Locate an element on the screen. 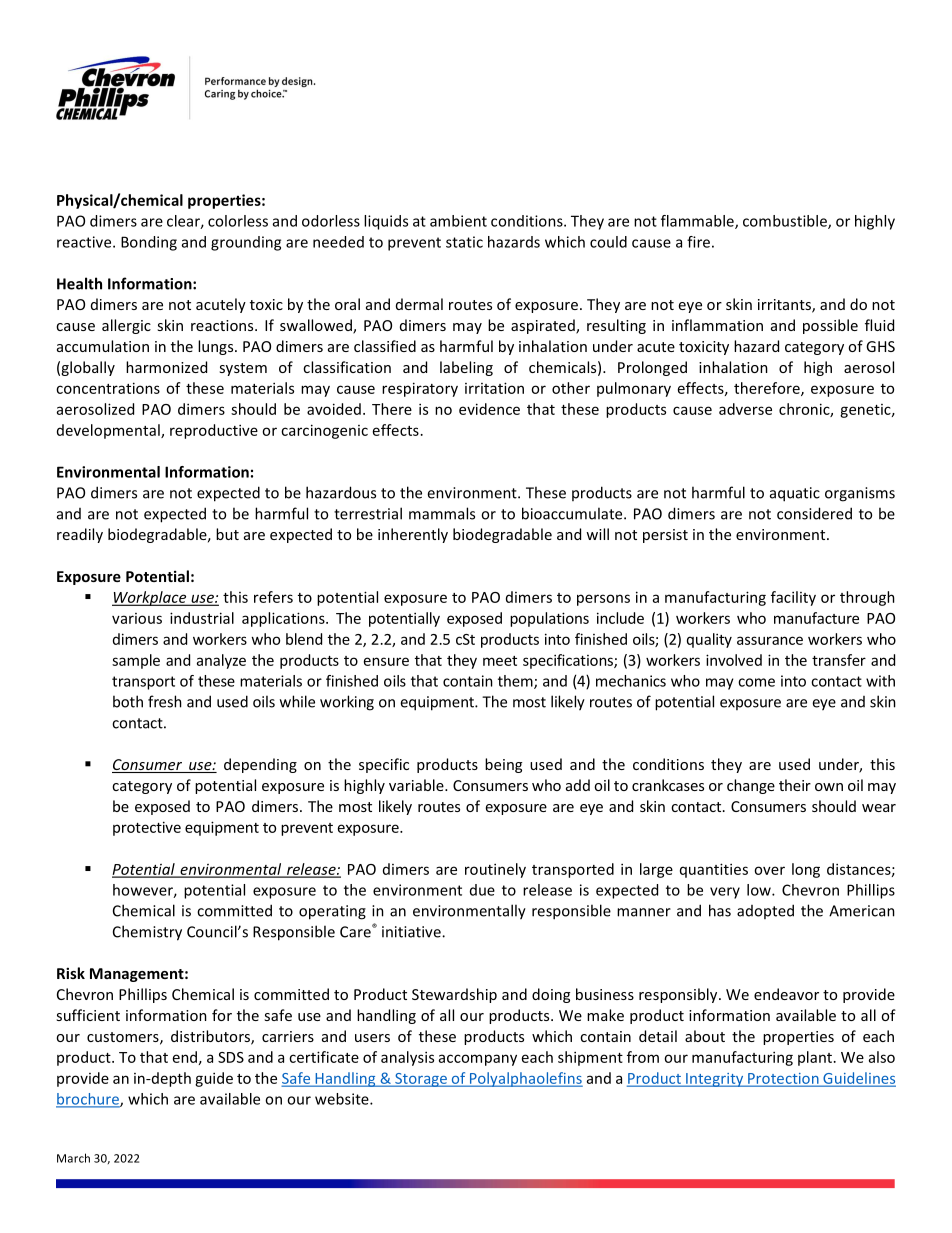 This screenshot has height=1233, width=952. fresh is located at coordinates (165, 701).
